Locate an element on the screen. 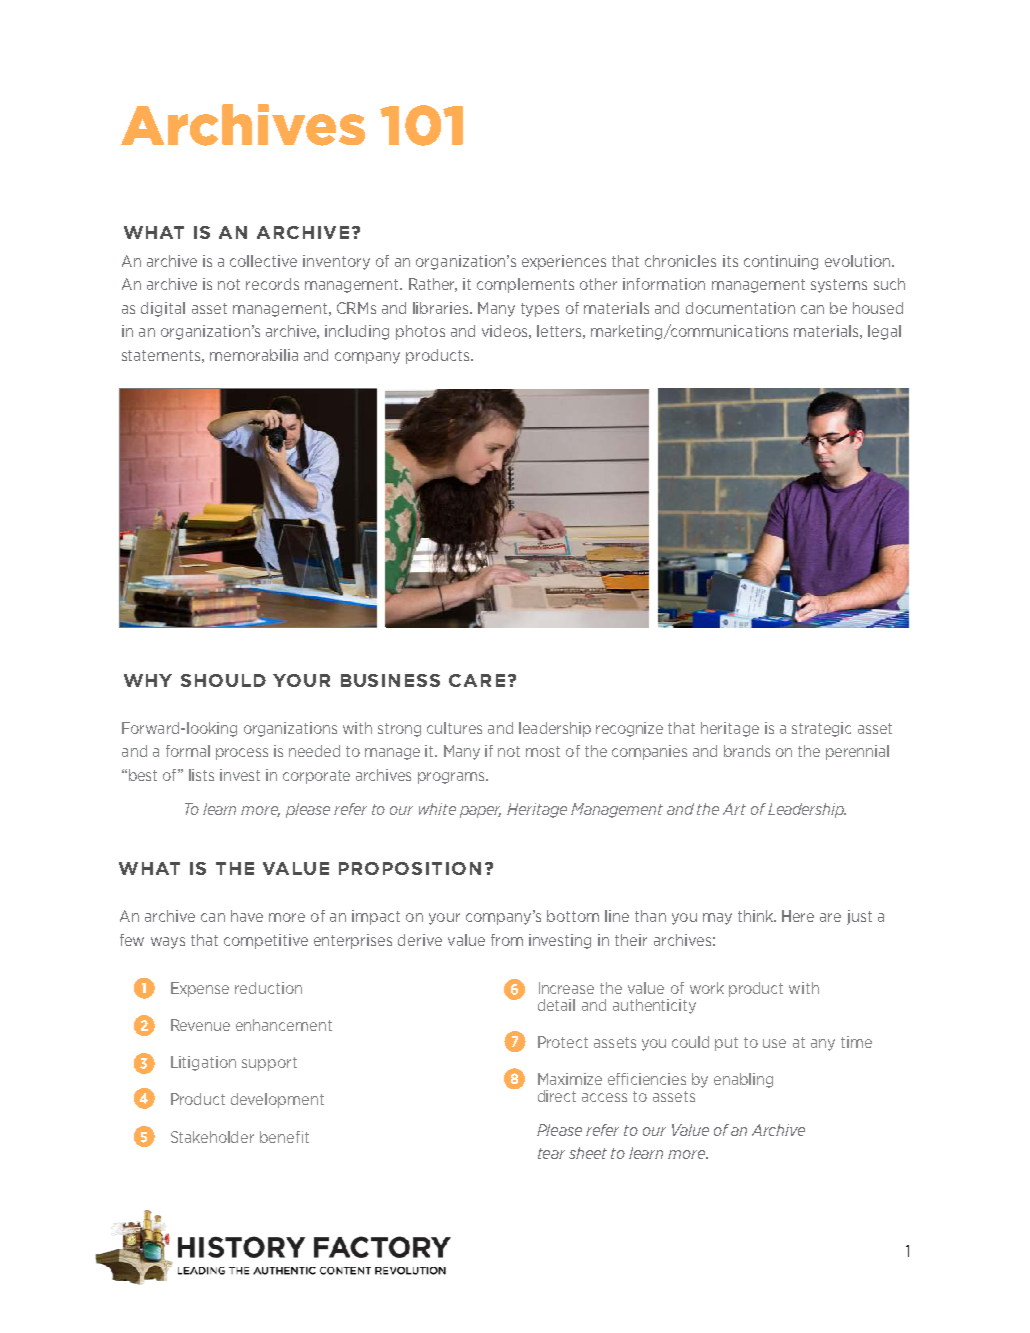  Stakeholder is located at coordinates (212, 1137).
